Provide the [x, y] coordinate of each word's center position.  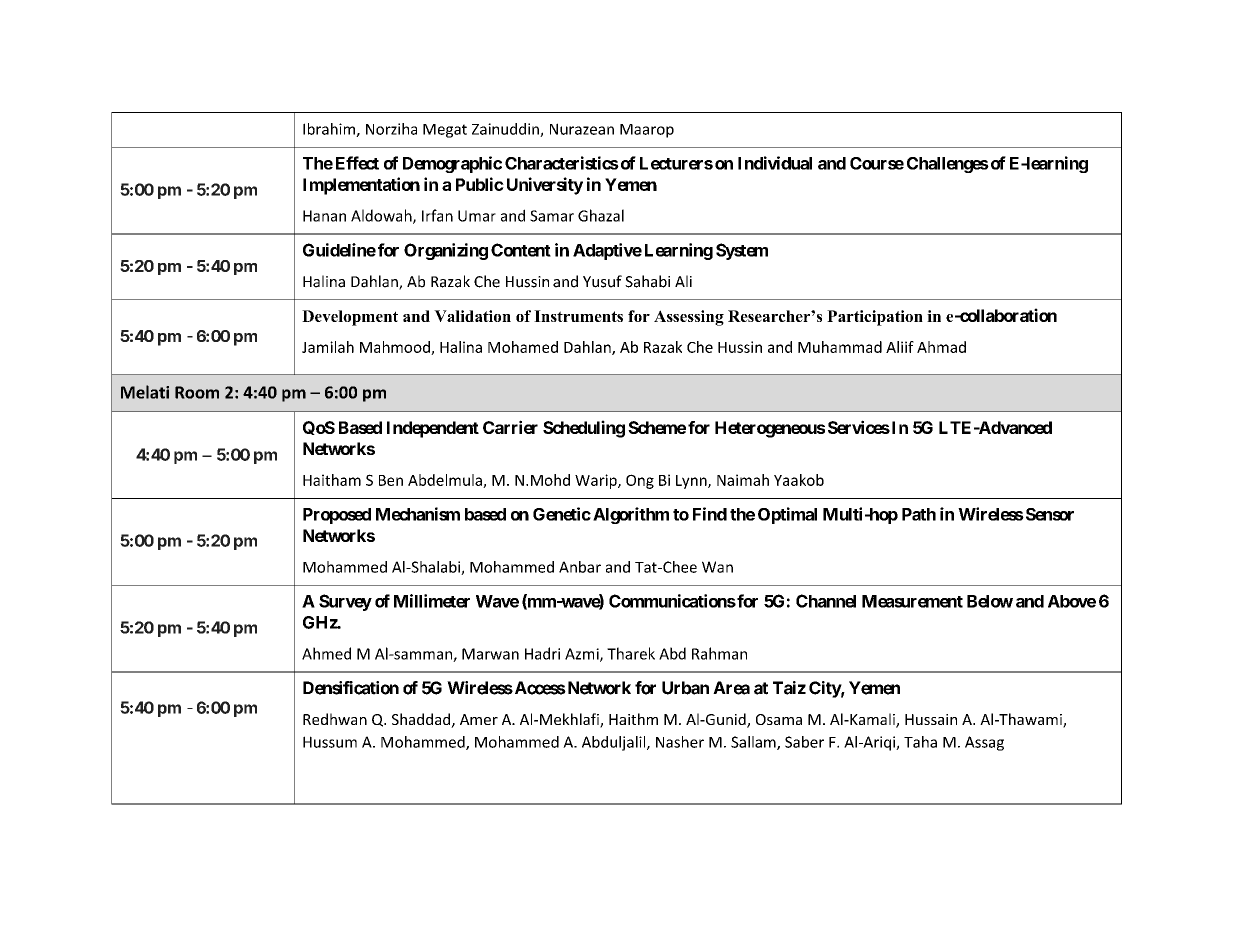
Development [350, 318]
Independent [433, 429]
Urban [685, 688]
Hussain [931, 719]
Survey [345, 602]
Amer [479, 719]
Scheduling [584, 429]
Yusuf [602, 281]
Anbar [580, 567]
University [545, 186]
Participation [875, 318]
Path [919, 514]
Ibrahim [330, 130]
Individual [775, 163]
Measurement [912, 601]
